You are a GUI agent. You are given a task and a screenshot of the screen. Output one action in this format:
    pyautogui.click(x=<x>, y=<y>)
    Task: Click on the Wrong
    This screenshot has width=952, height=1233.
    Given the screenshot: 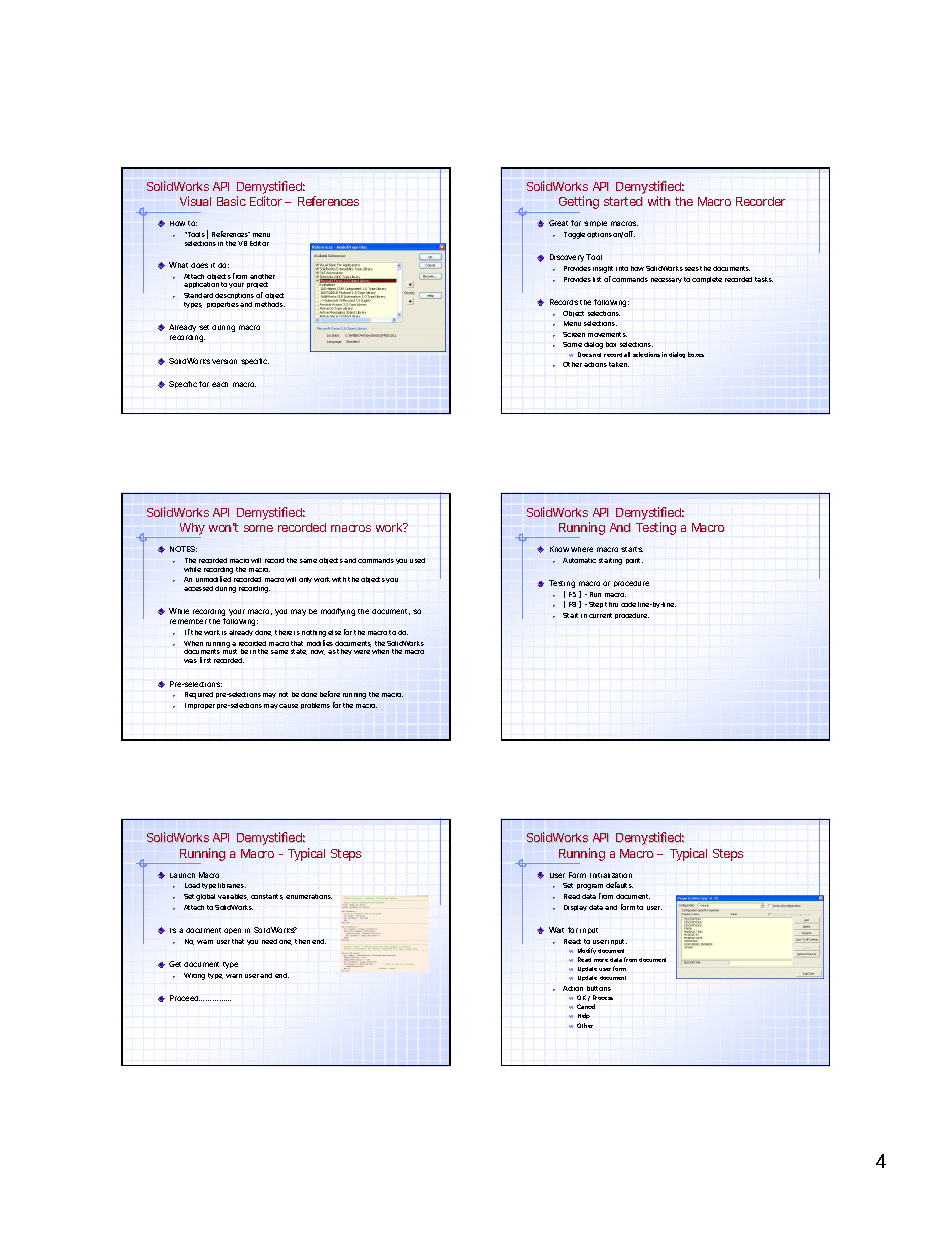 What is the action you would take?
    pyautogui.click(x=194, y=976)
